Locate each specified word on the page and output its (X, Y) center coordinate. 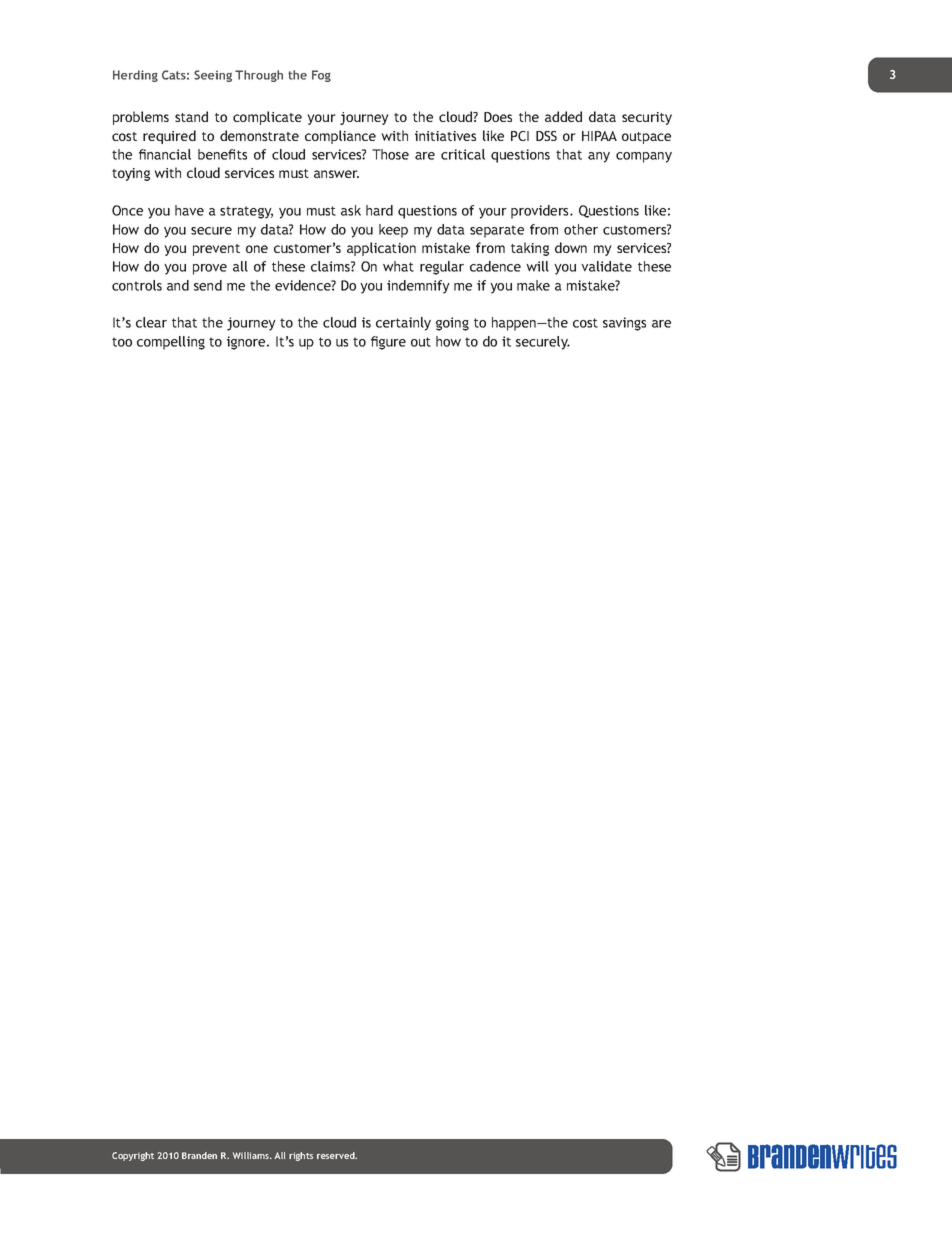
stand (191, 116)
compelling (171, 343)
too (122, 342)
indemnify (418, 287)
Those (390, 154)
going (452, 324)
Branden (199, 1155)
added (563, 116)
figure (388, 343)
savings (624, 324)
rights (301, 1156)
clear (151, 322)
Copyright (133, 1156)
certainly (403, 324)
